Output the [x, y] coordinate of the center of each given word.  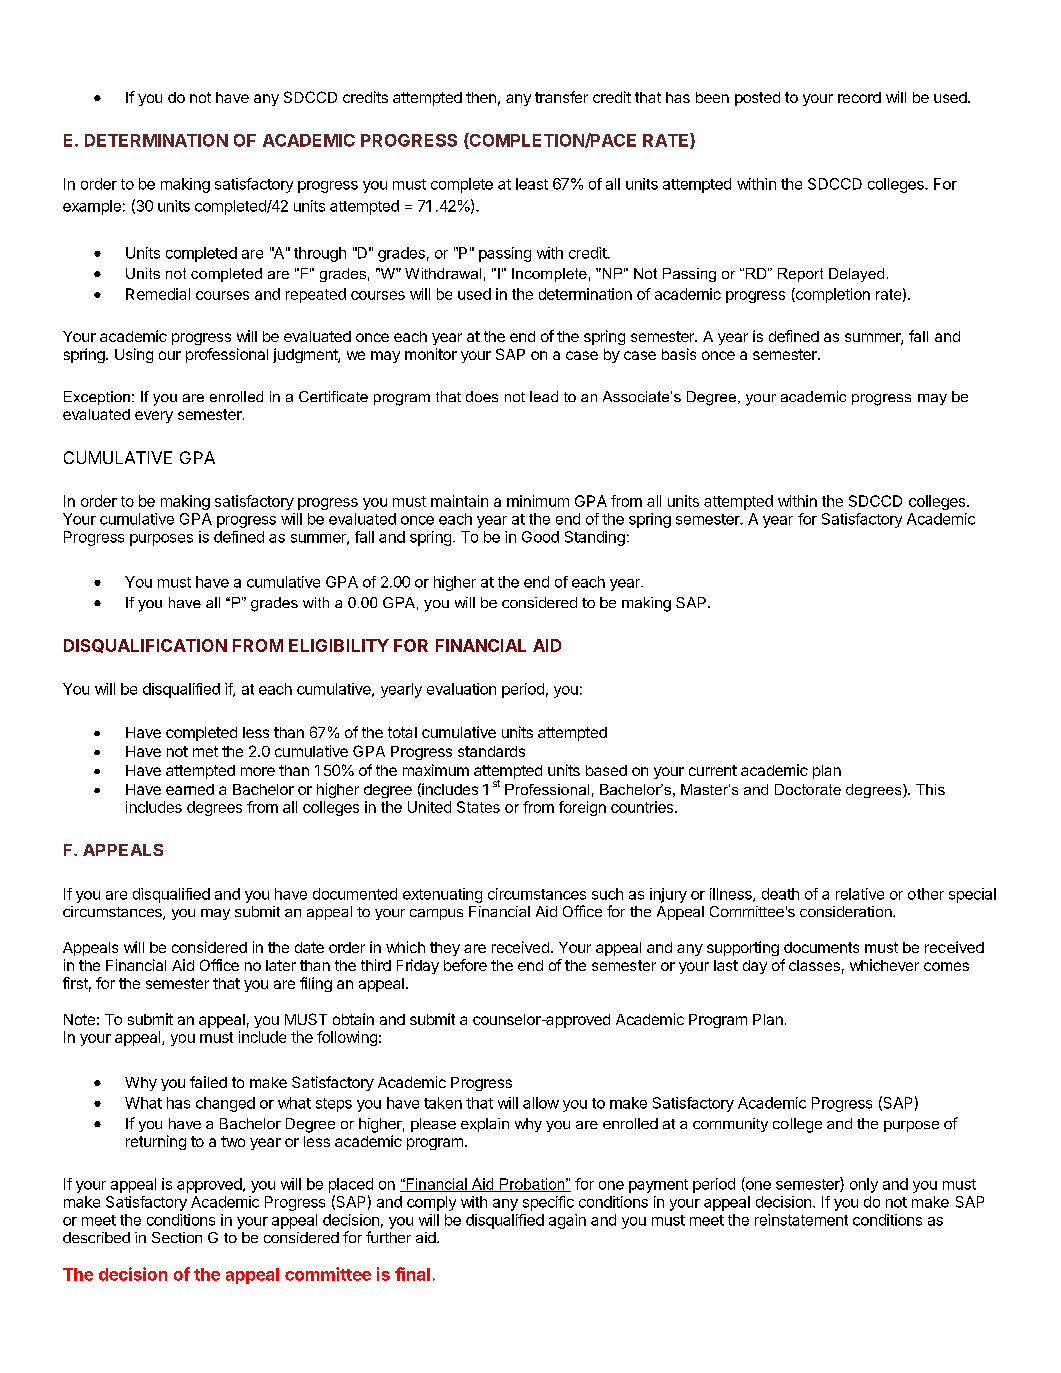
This [930, 789]
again [567, 1221]
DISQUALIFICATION [145, 646]
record [859, 97]
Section [177, 1237]
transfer [561, 97]
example [92, 207]
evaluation [461, 689]
